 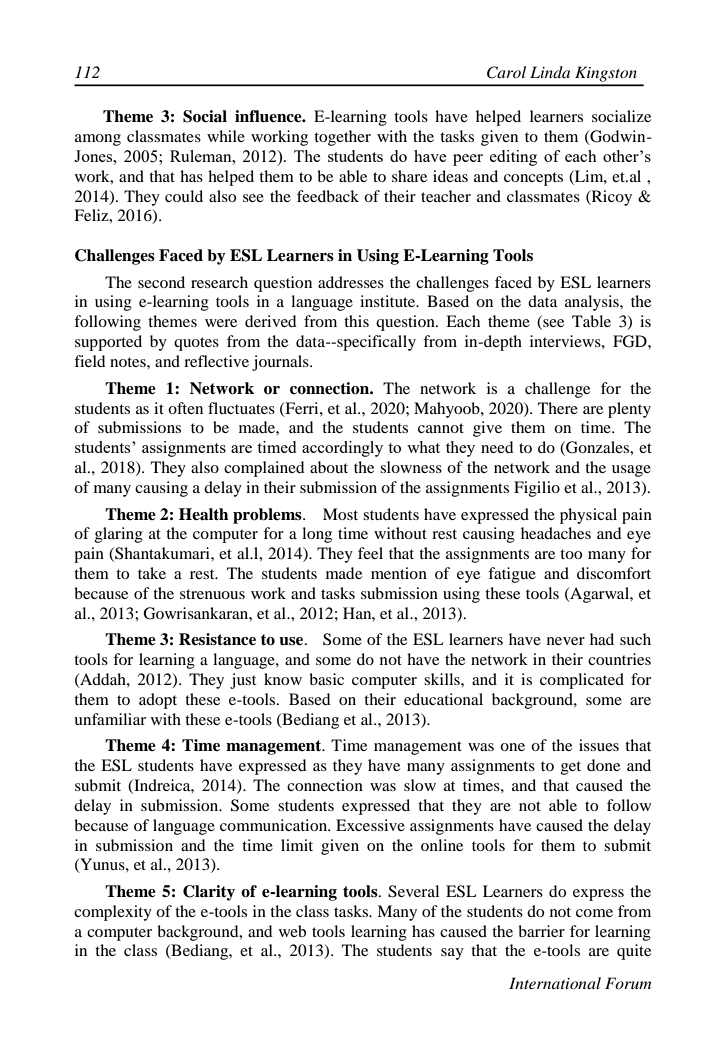 What do you see at coordinates (158, 701) in the page?
I see `adopt` at bounding box center [158, 701].
